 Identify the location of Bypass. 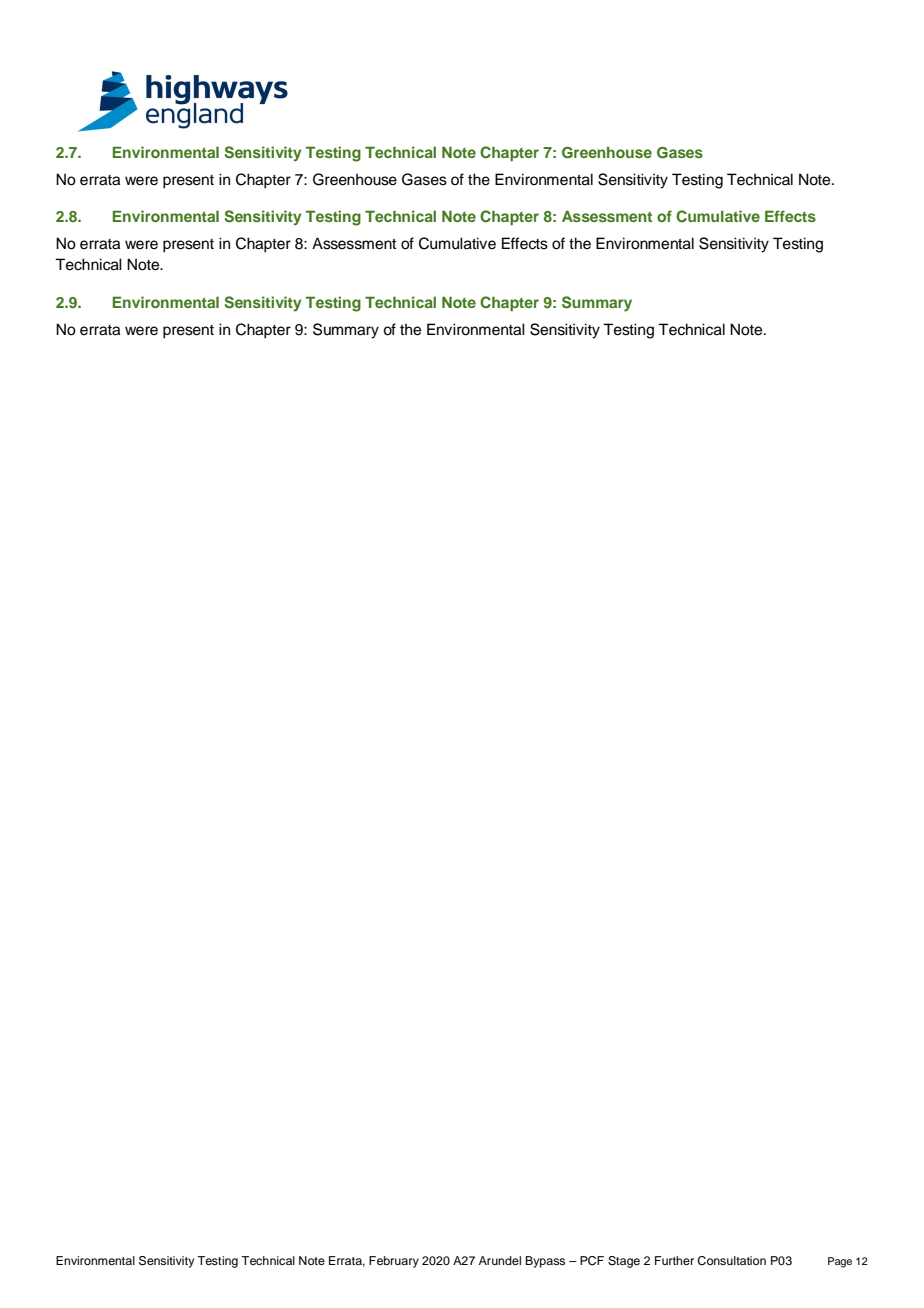
(545, 1262).
